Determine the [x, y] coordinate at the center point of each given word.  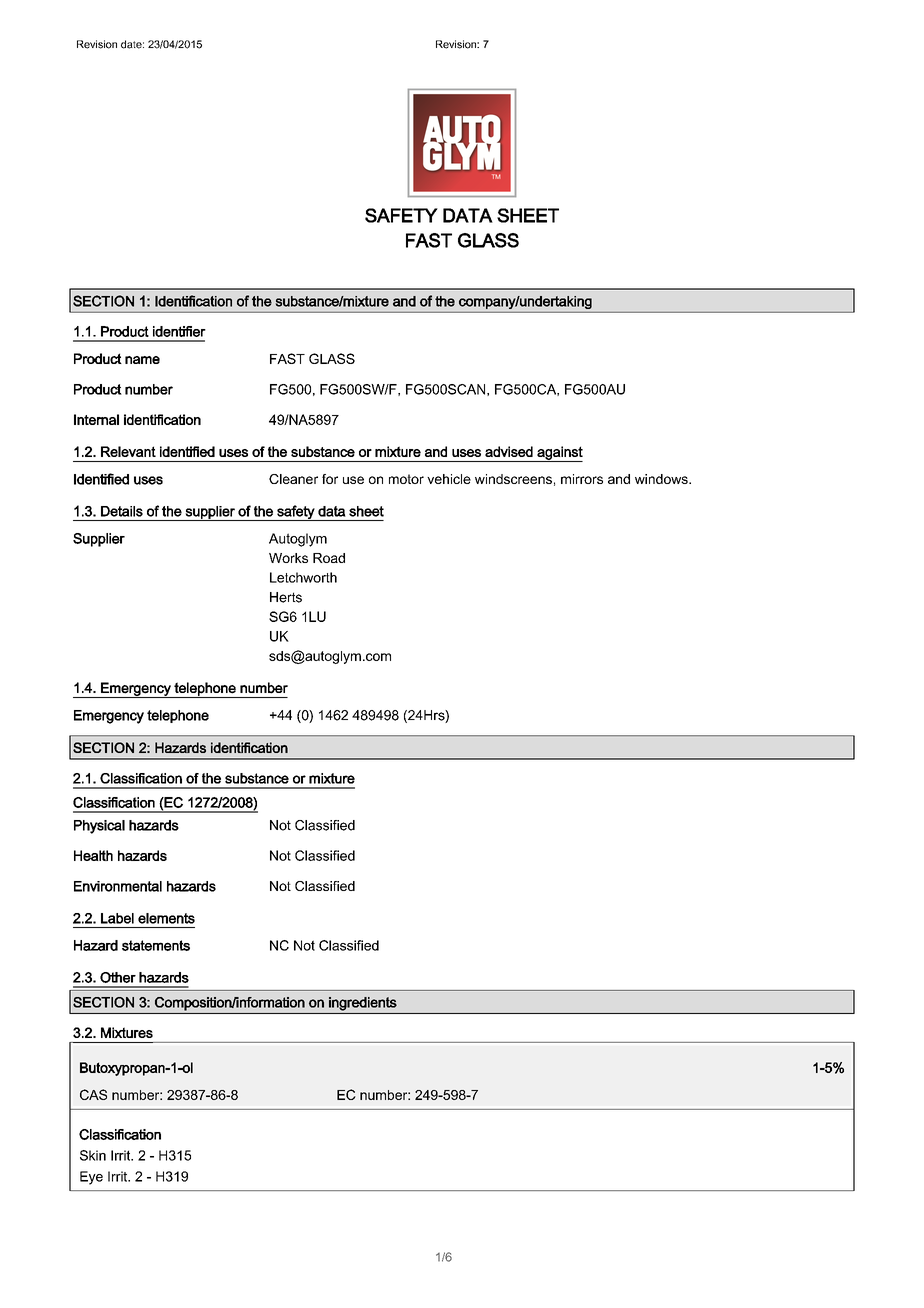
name [142, 360]
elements [166, 918]
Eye [91, 1178]
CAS [93, 1094]
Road [329, 558]
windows [662, 479]
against [559, 454]
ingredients [363, 1004]
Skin [93, 1155]
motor [406, 479]
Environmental [118, 886]
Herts [286, 597]
